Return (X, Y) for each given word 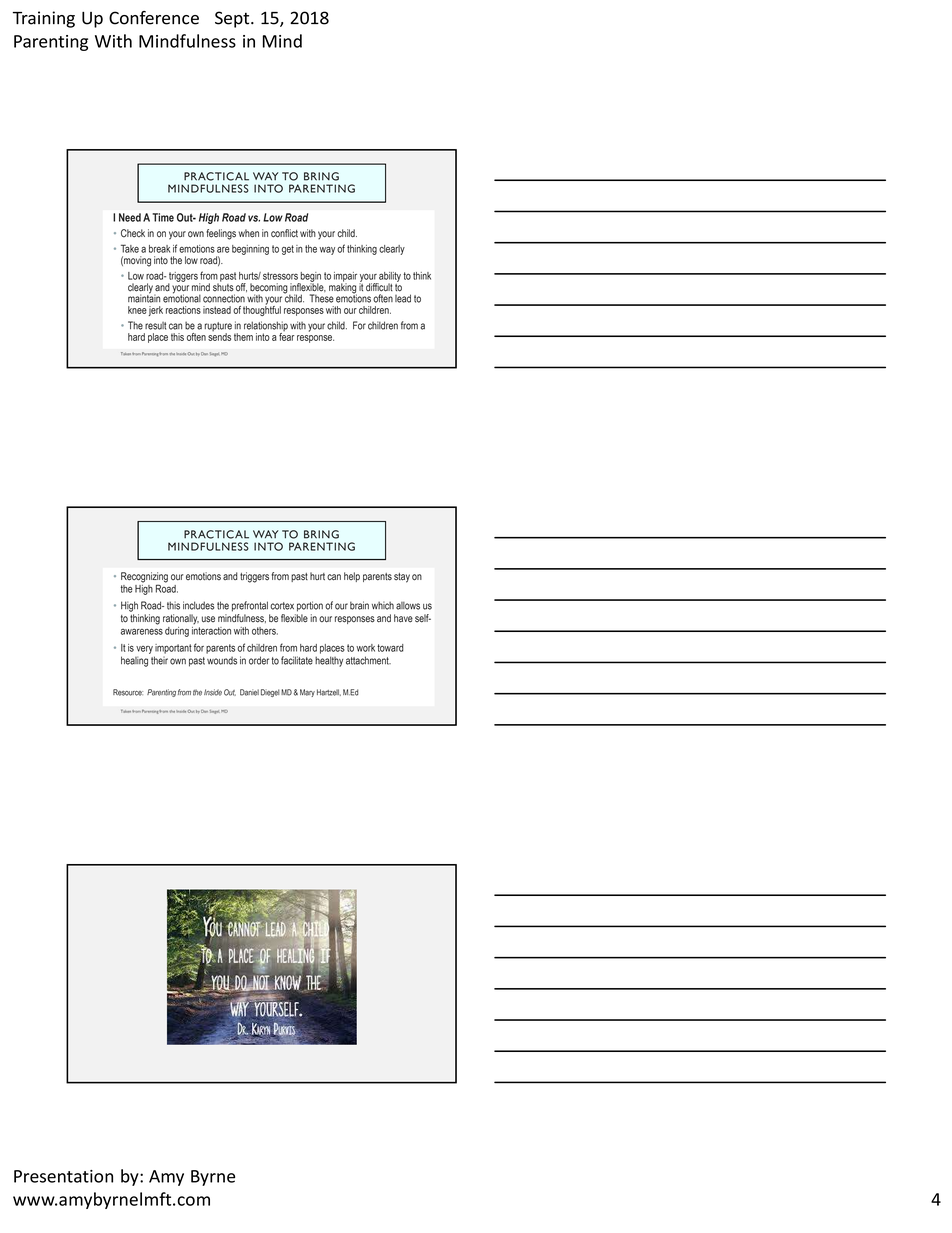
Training (44, 19)
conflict (284, 233)
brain (359, 605)
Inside (213, 692)
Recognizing (144, 578)
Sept (233, 19)
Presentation (63, 1176)
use (208, 619)
